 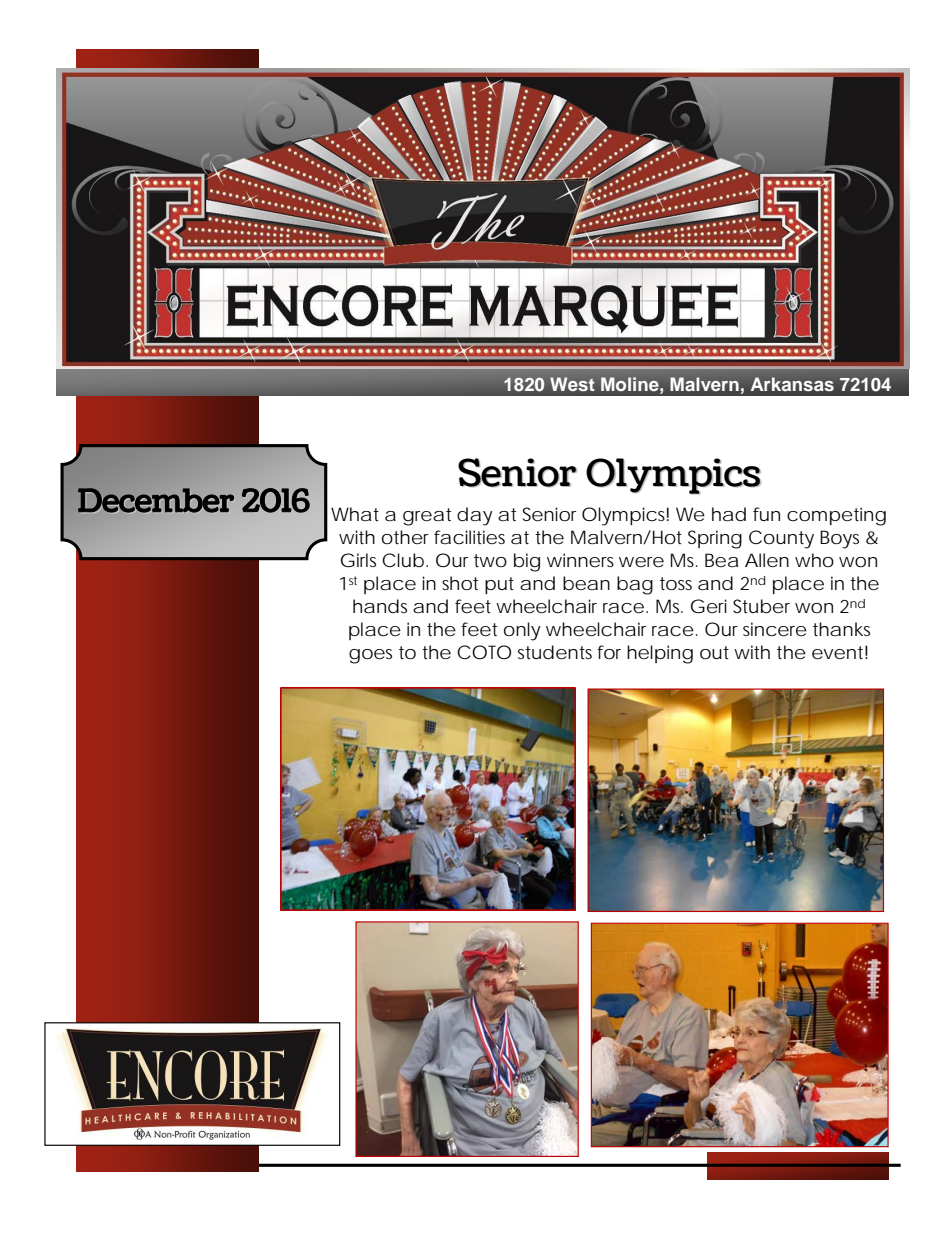 I want to click on West, so click(x=572, y=384).
